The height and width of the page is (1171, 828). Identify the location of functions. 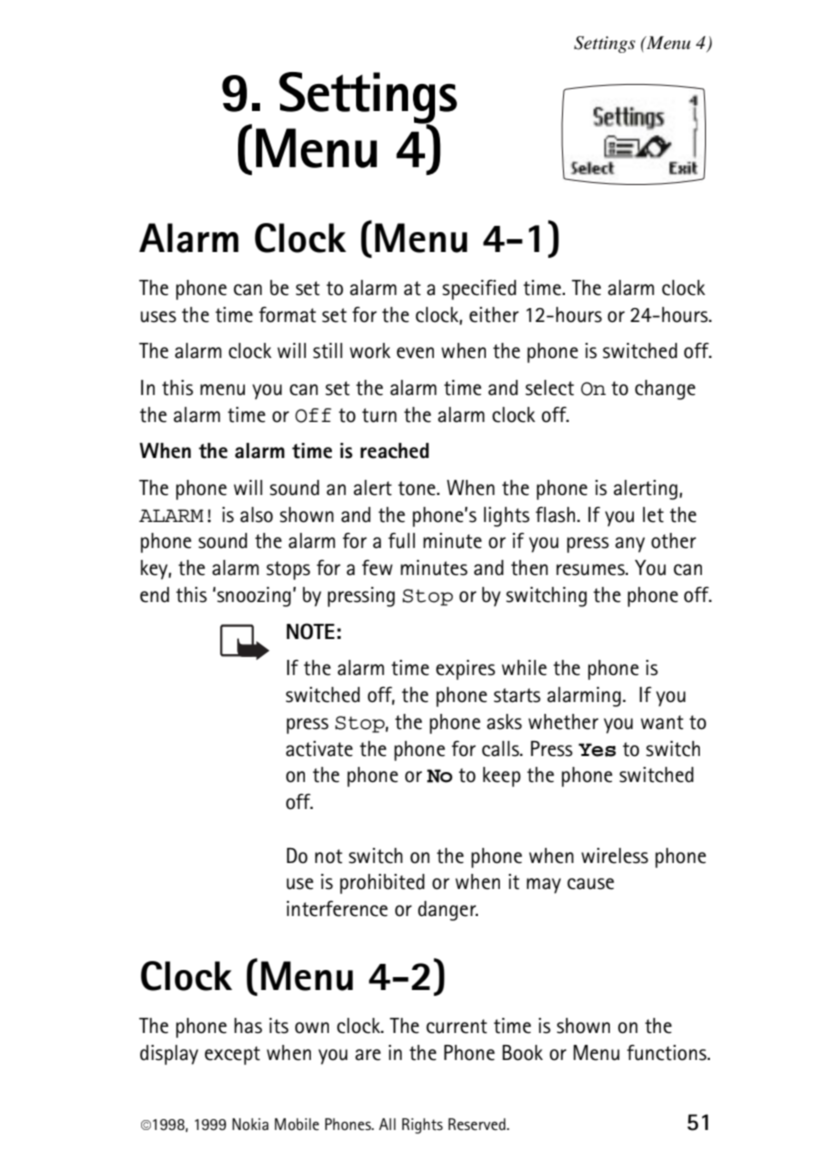
(668, 1053).
